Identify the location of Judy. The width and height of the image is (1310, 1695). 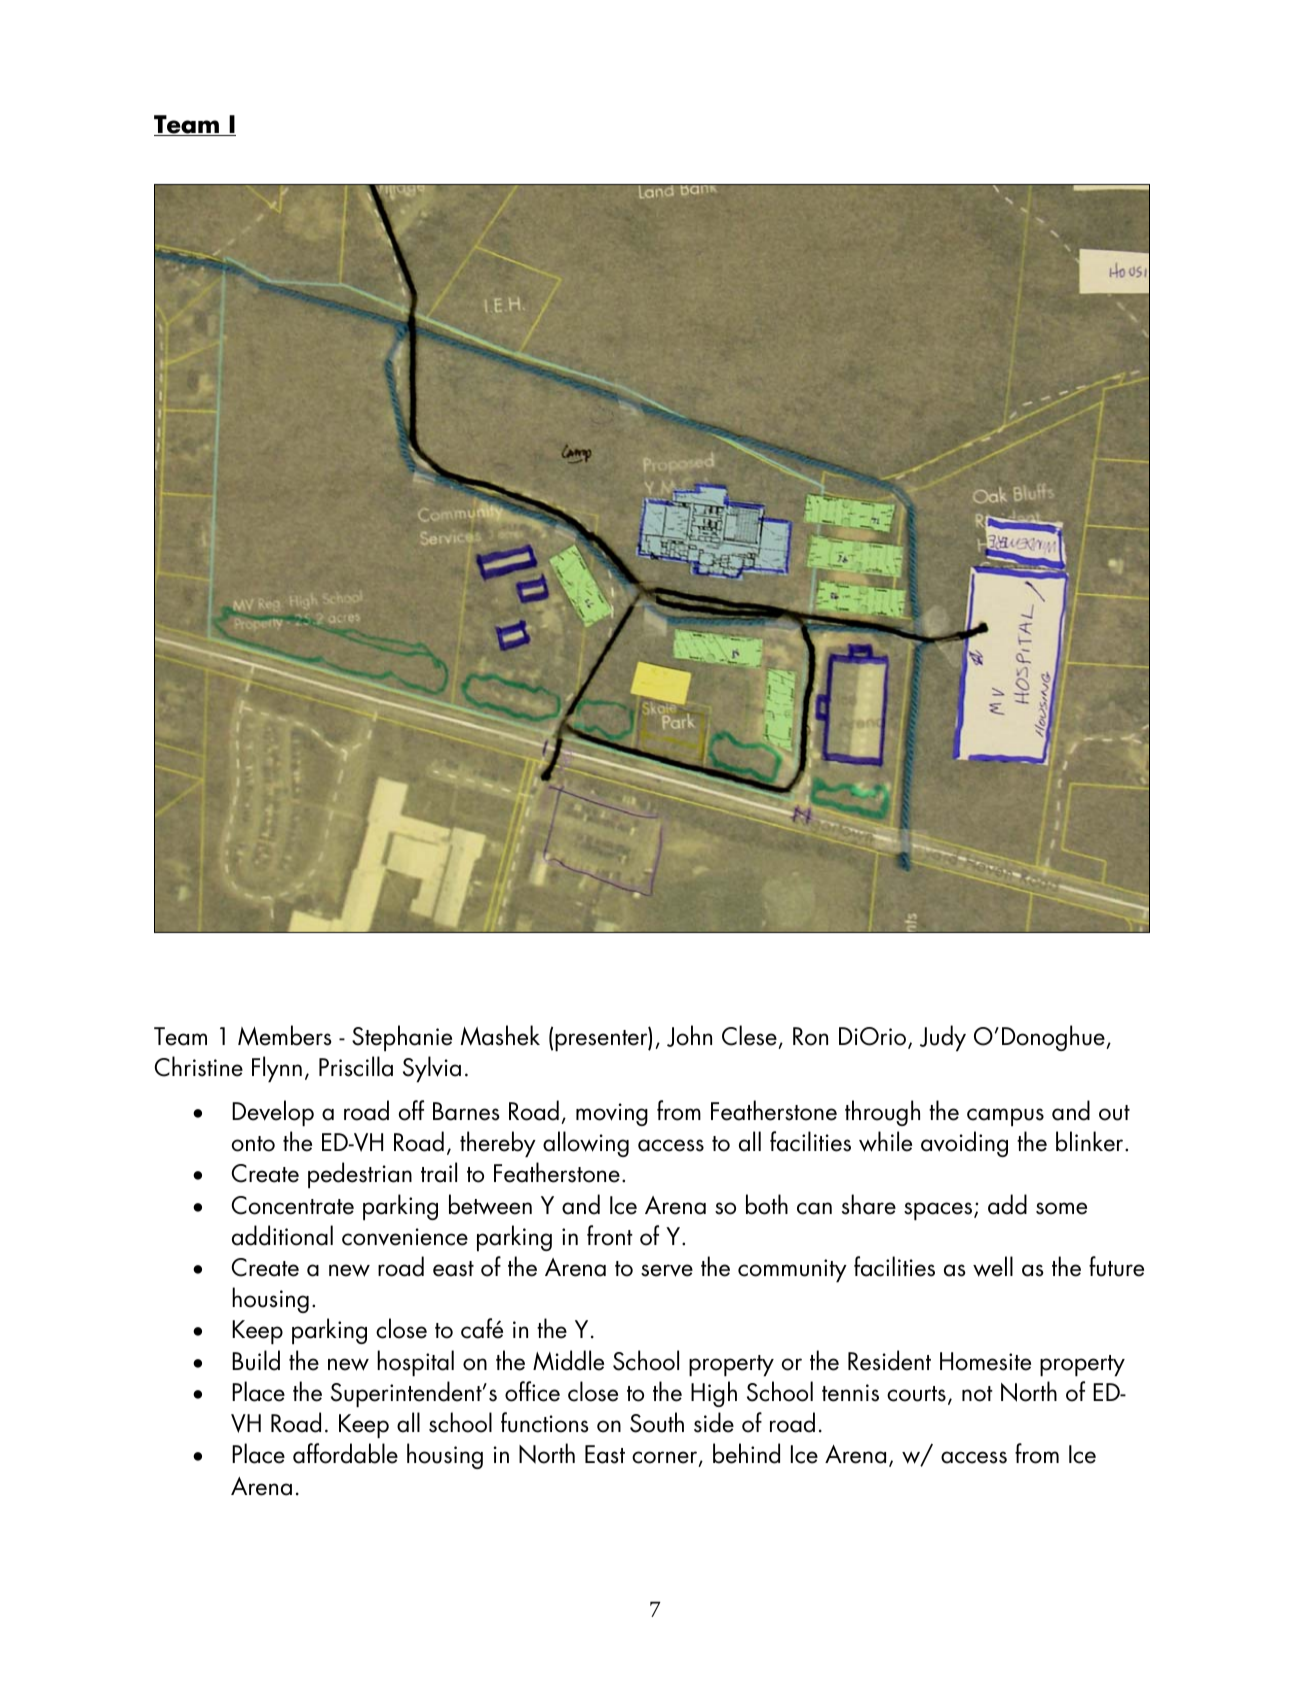
(943, 1038).
